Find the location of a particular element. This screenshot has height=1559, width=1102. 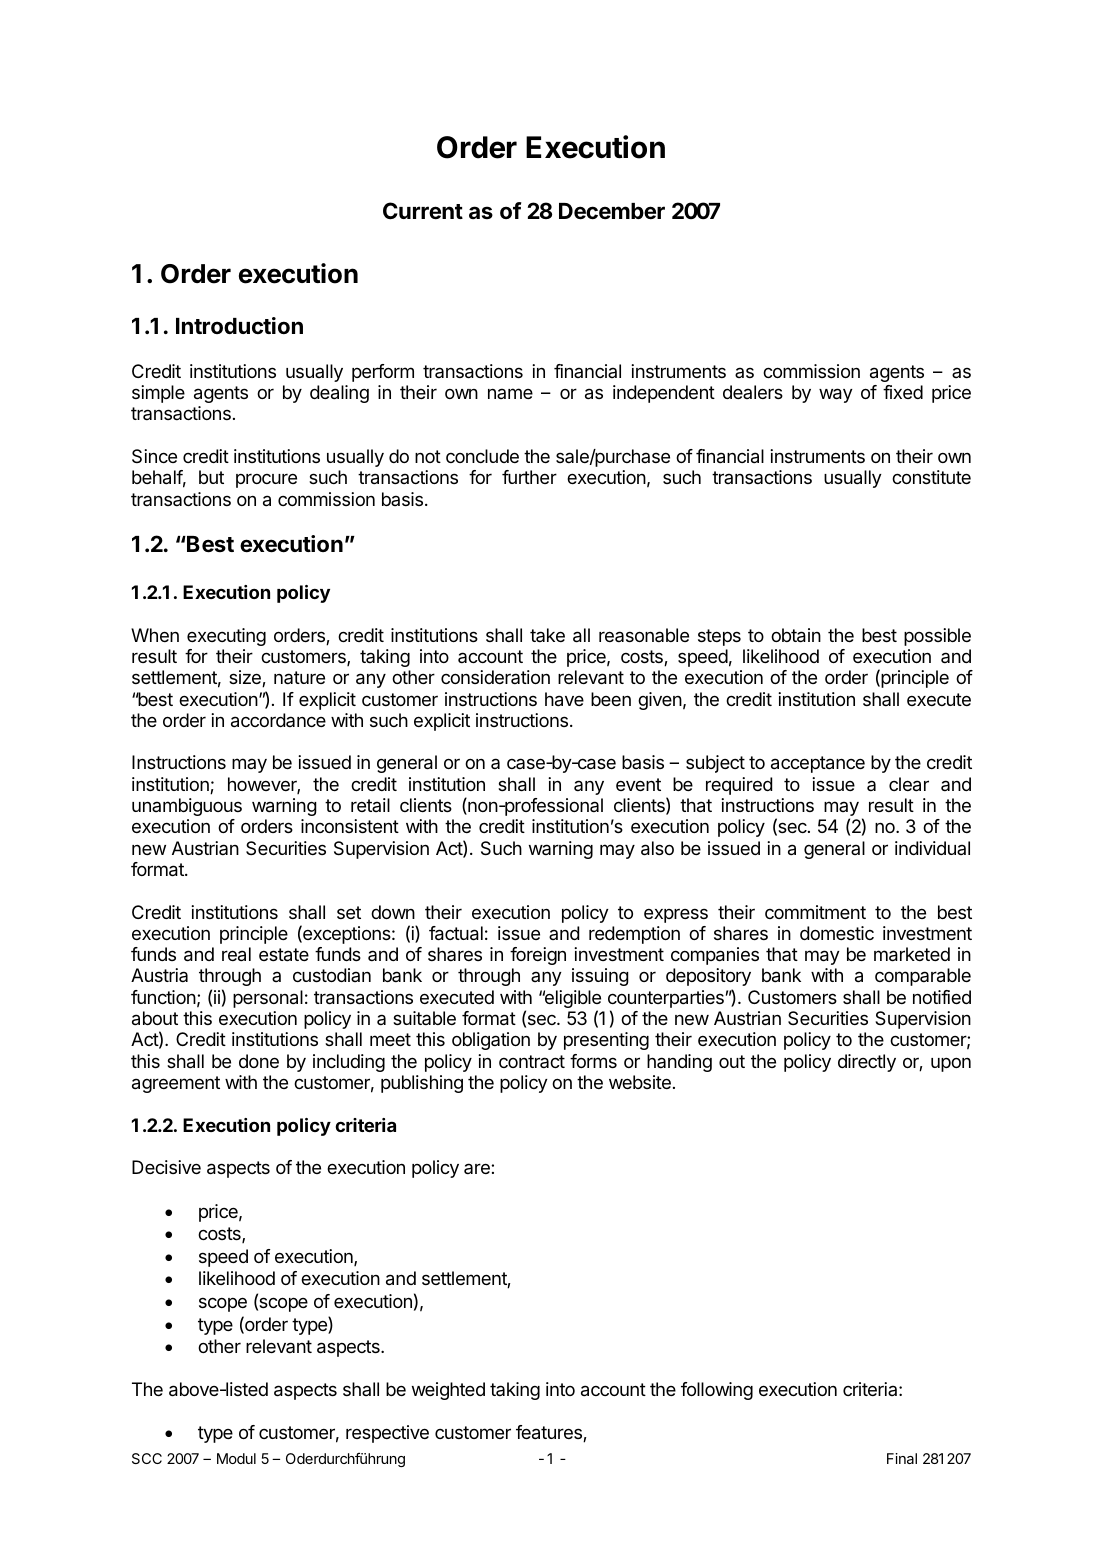

features is located at coordinates (550, 1433).
